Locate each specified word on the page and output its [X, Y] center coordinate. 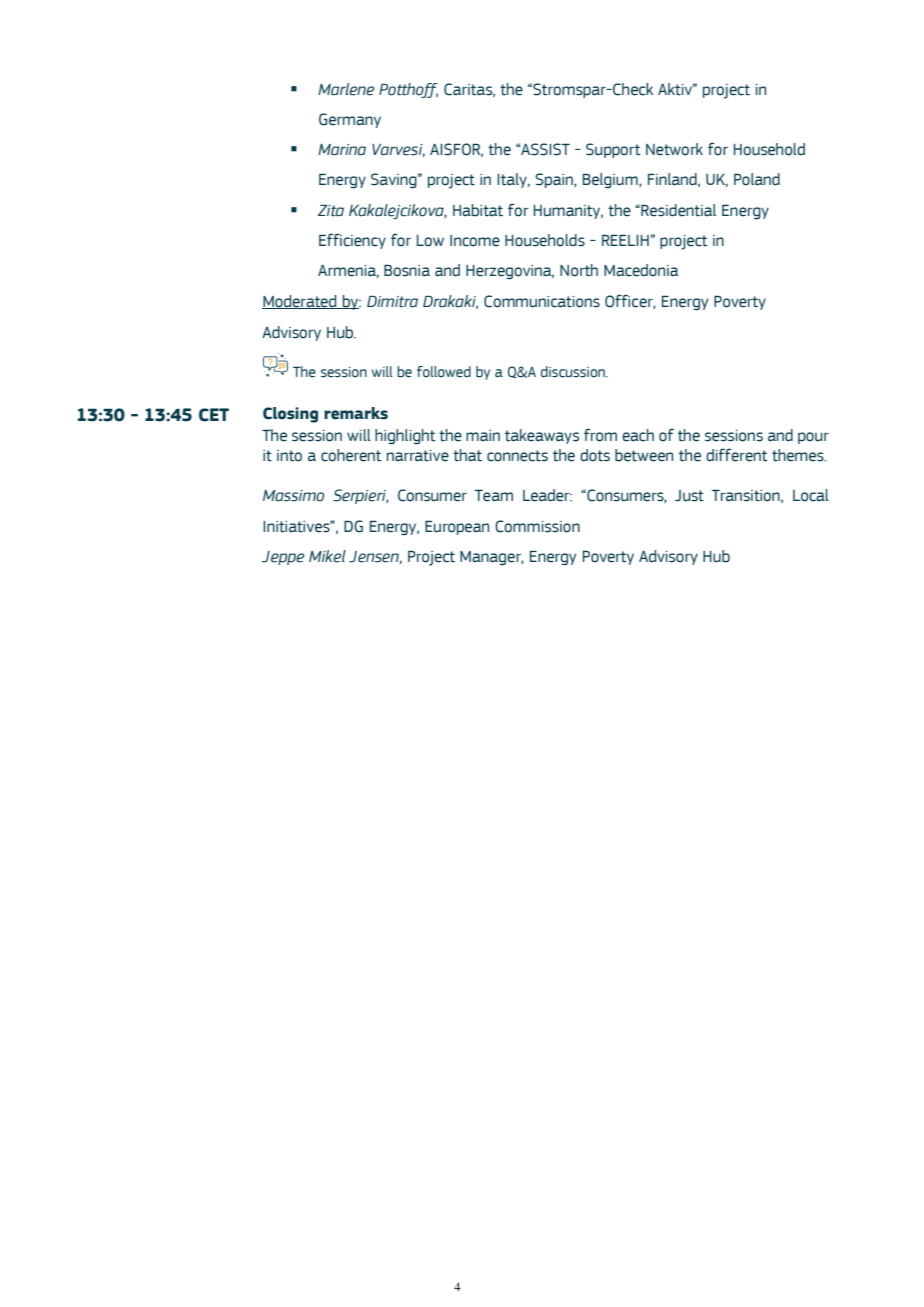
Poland [757, 179]
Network [674, 149]
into [289, 456]
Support [613, 150]
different [737, 455]
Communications [542, 301]
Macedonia [641, 270]
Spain [555, 180]
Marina [342, 150]
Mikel [327, 556]
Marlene [346, 89]
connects [517, 456]
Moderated [300, 302]
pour [813, 438]
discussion [574, 372]
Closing [290, 415]
